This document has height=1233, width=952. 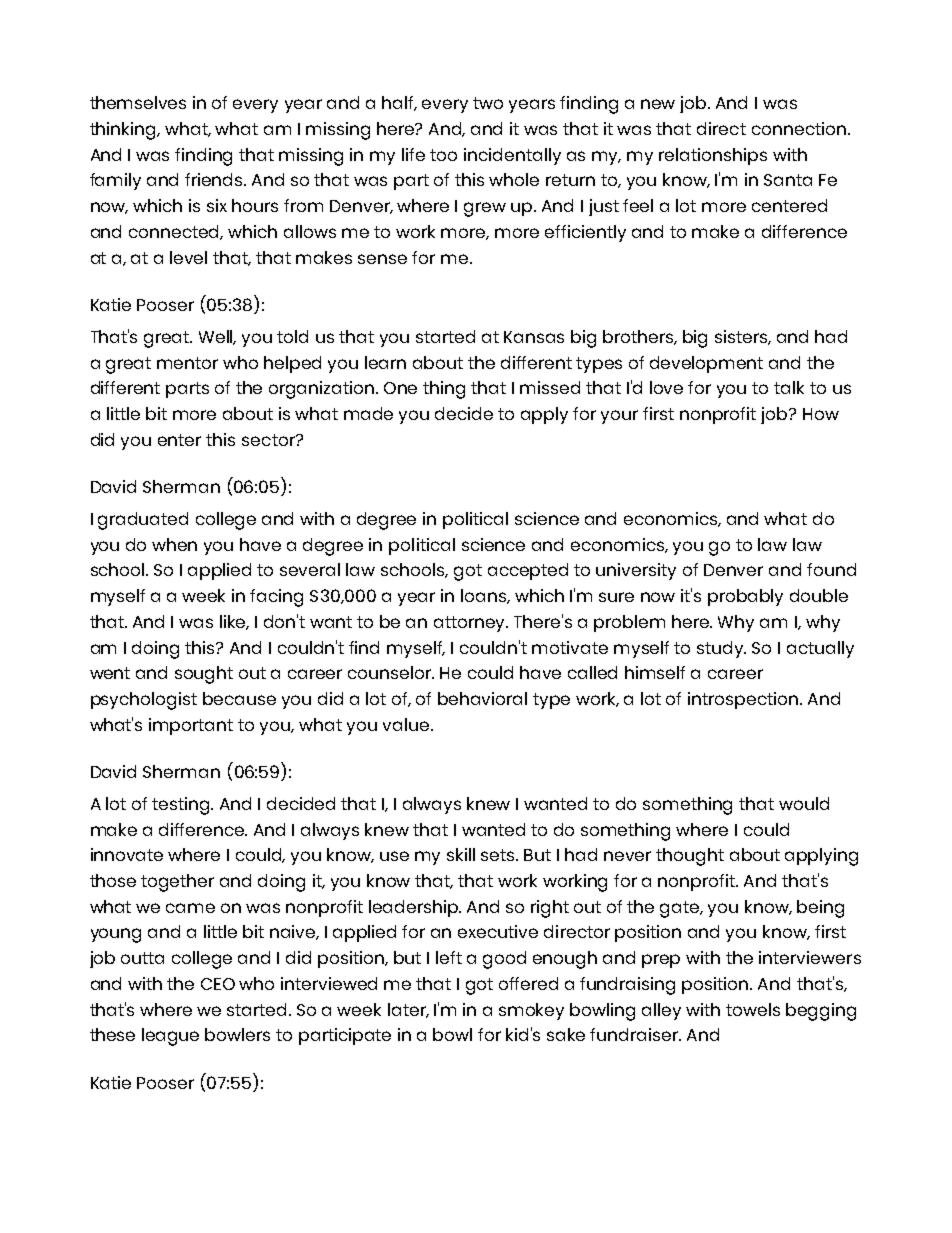 What do you see at coordinates (713, 156) in the document?
I see `relationships` at bounding box center [713, 156].
